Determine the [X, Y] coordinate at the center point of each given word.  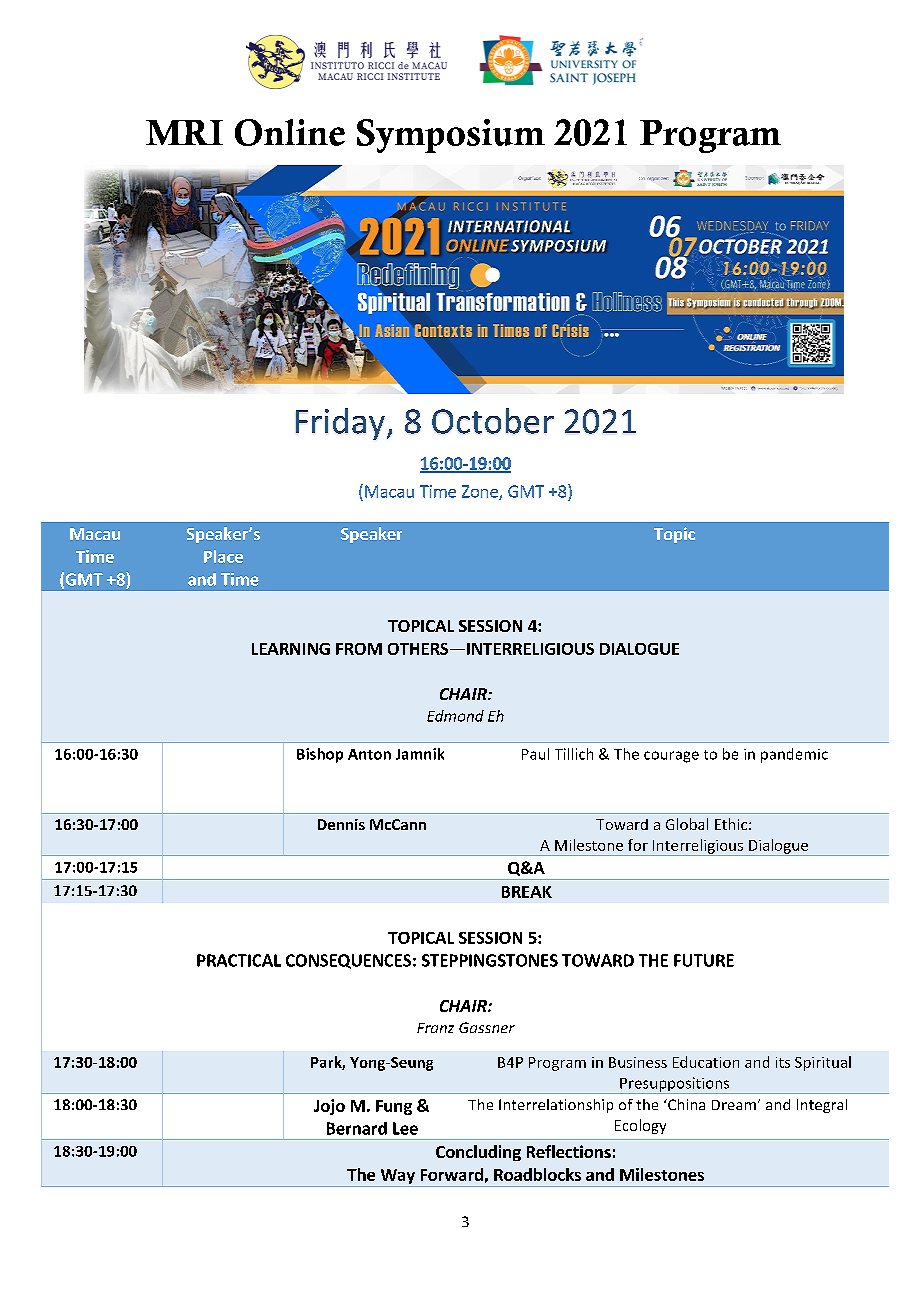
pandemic [794, 755]
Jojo [329, 1107]
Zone [481, 492]
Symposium [451, 136]
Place [223, 556]
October [493, 421]
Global [687, 824]
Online [290, 132]
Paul [535, 754]
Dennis [341, 824]
